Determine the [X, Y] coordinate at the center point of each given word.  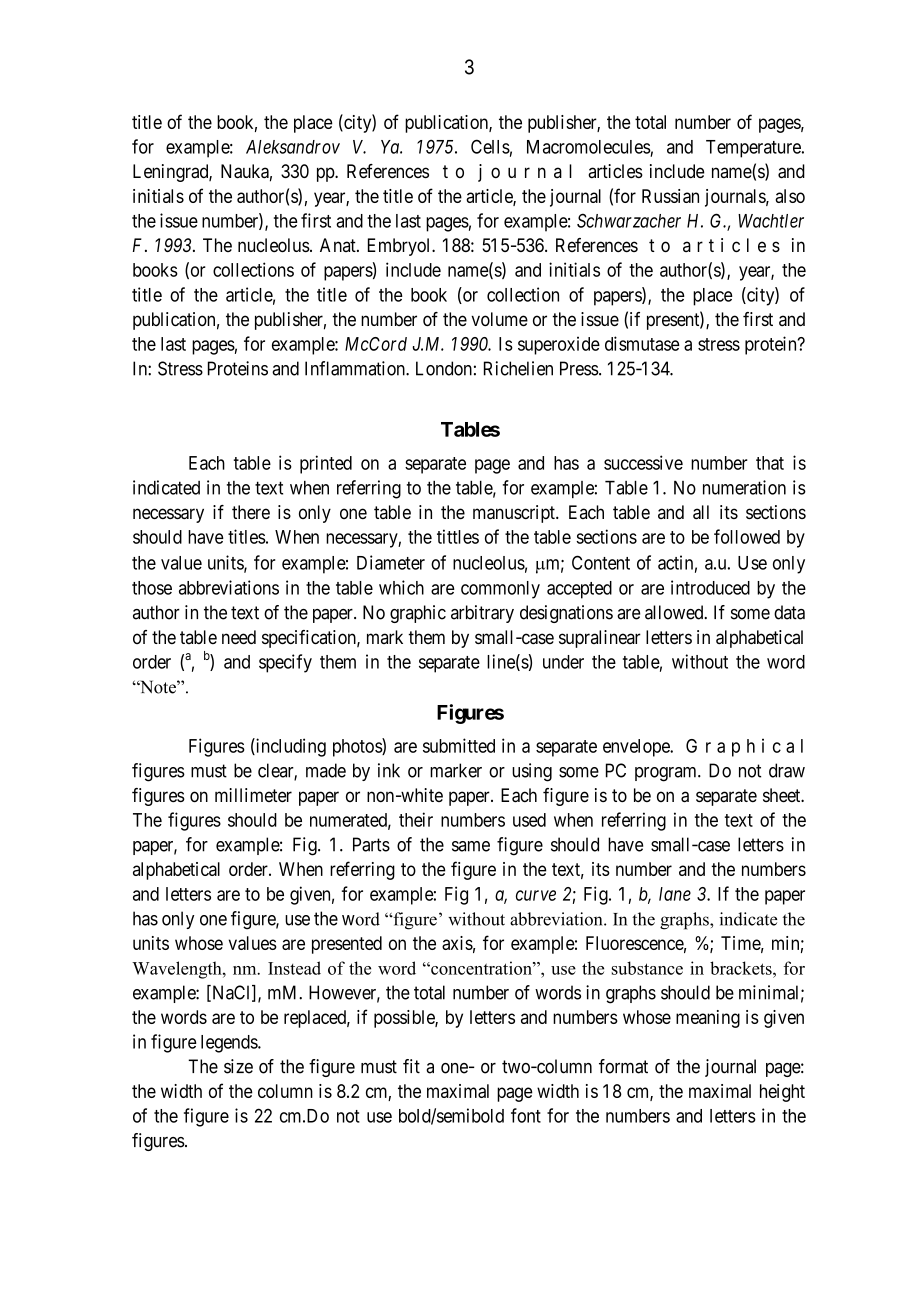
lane [675, 894]
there [251, 512]
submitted [459, 745]
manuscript [515, 514]
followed [747, 536]
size [238, 1066]
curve [536, 895]
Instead [294, 968]
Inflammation [356, 368]
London [444, 368]
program [667, 774]
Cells [490, 146]
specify [285, 663]
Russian [670, 196]
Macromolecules [589, 147]
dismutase [642, 343]
